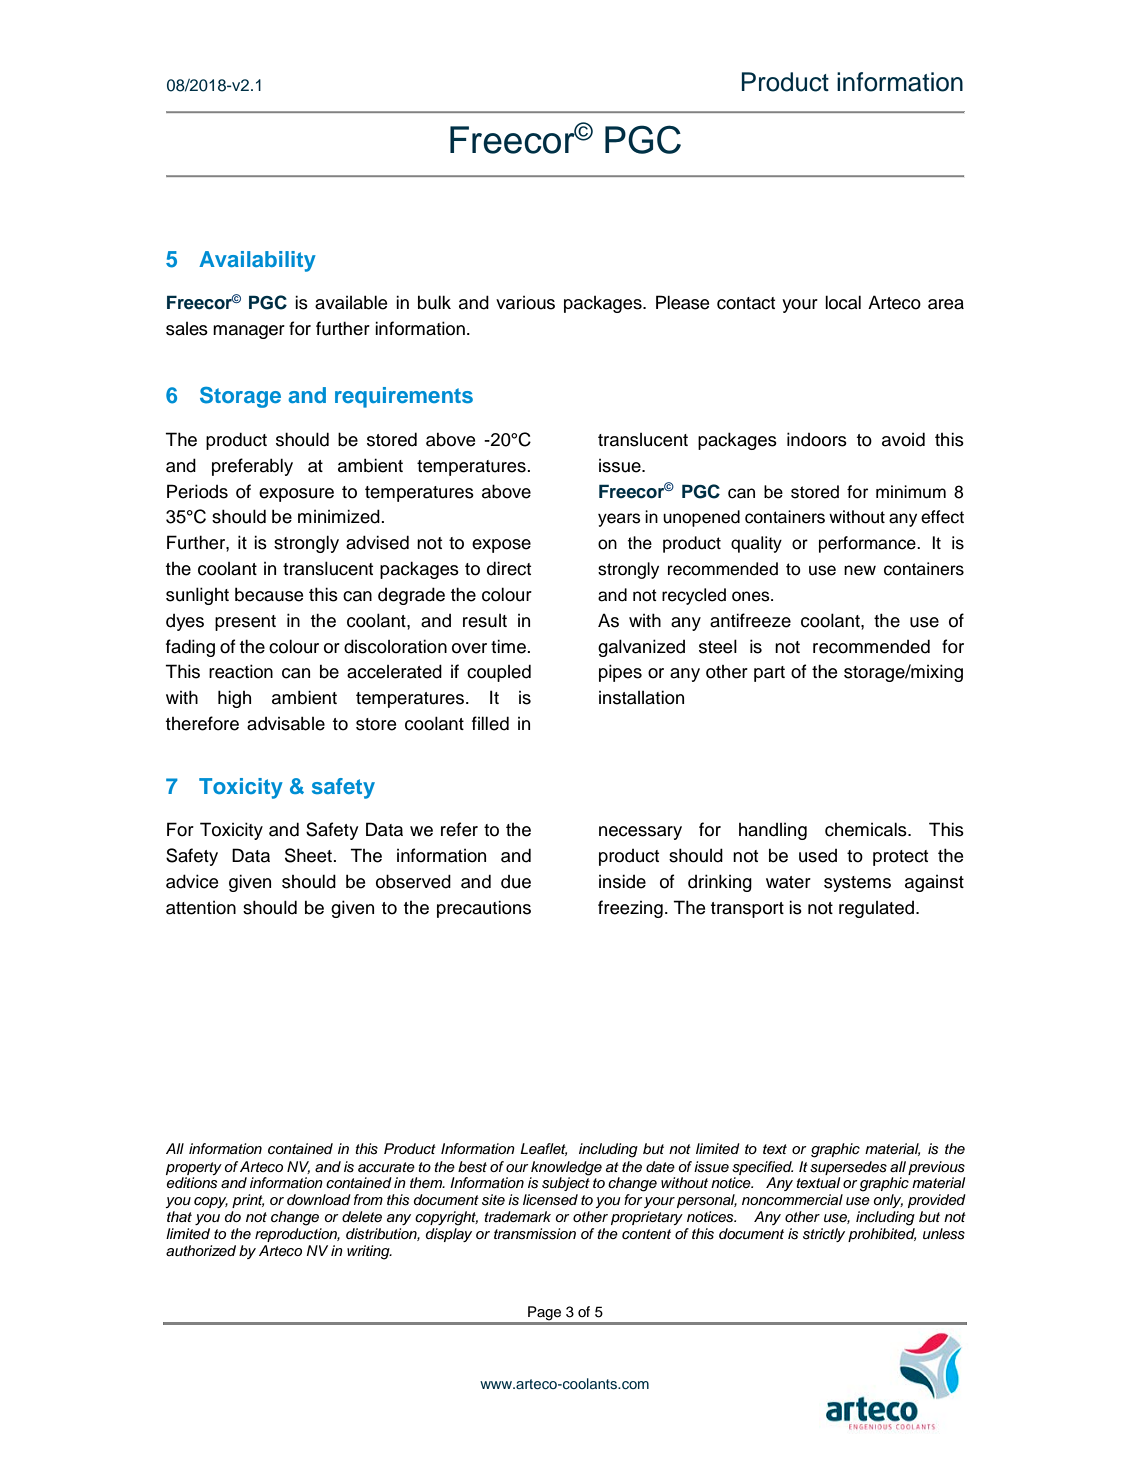 The height and width of the screenshot is (1462, 1130). What do you see at coordinates (248, 1201) in the screenshot?
I see `print` at bounding box center [248, 1201].
